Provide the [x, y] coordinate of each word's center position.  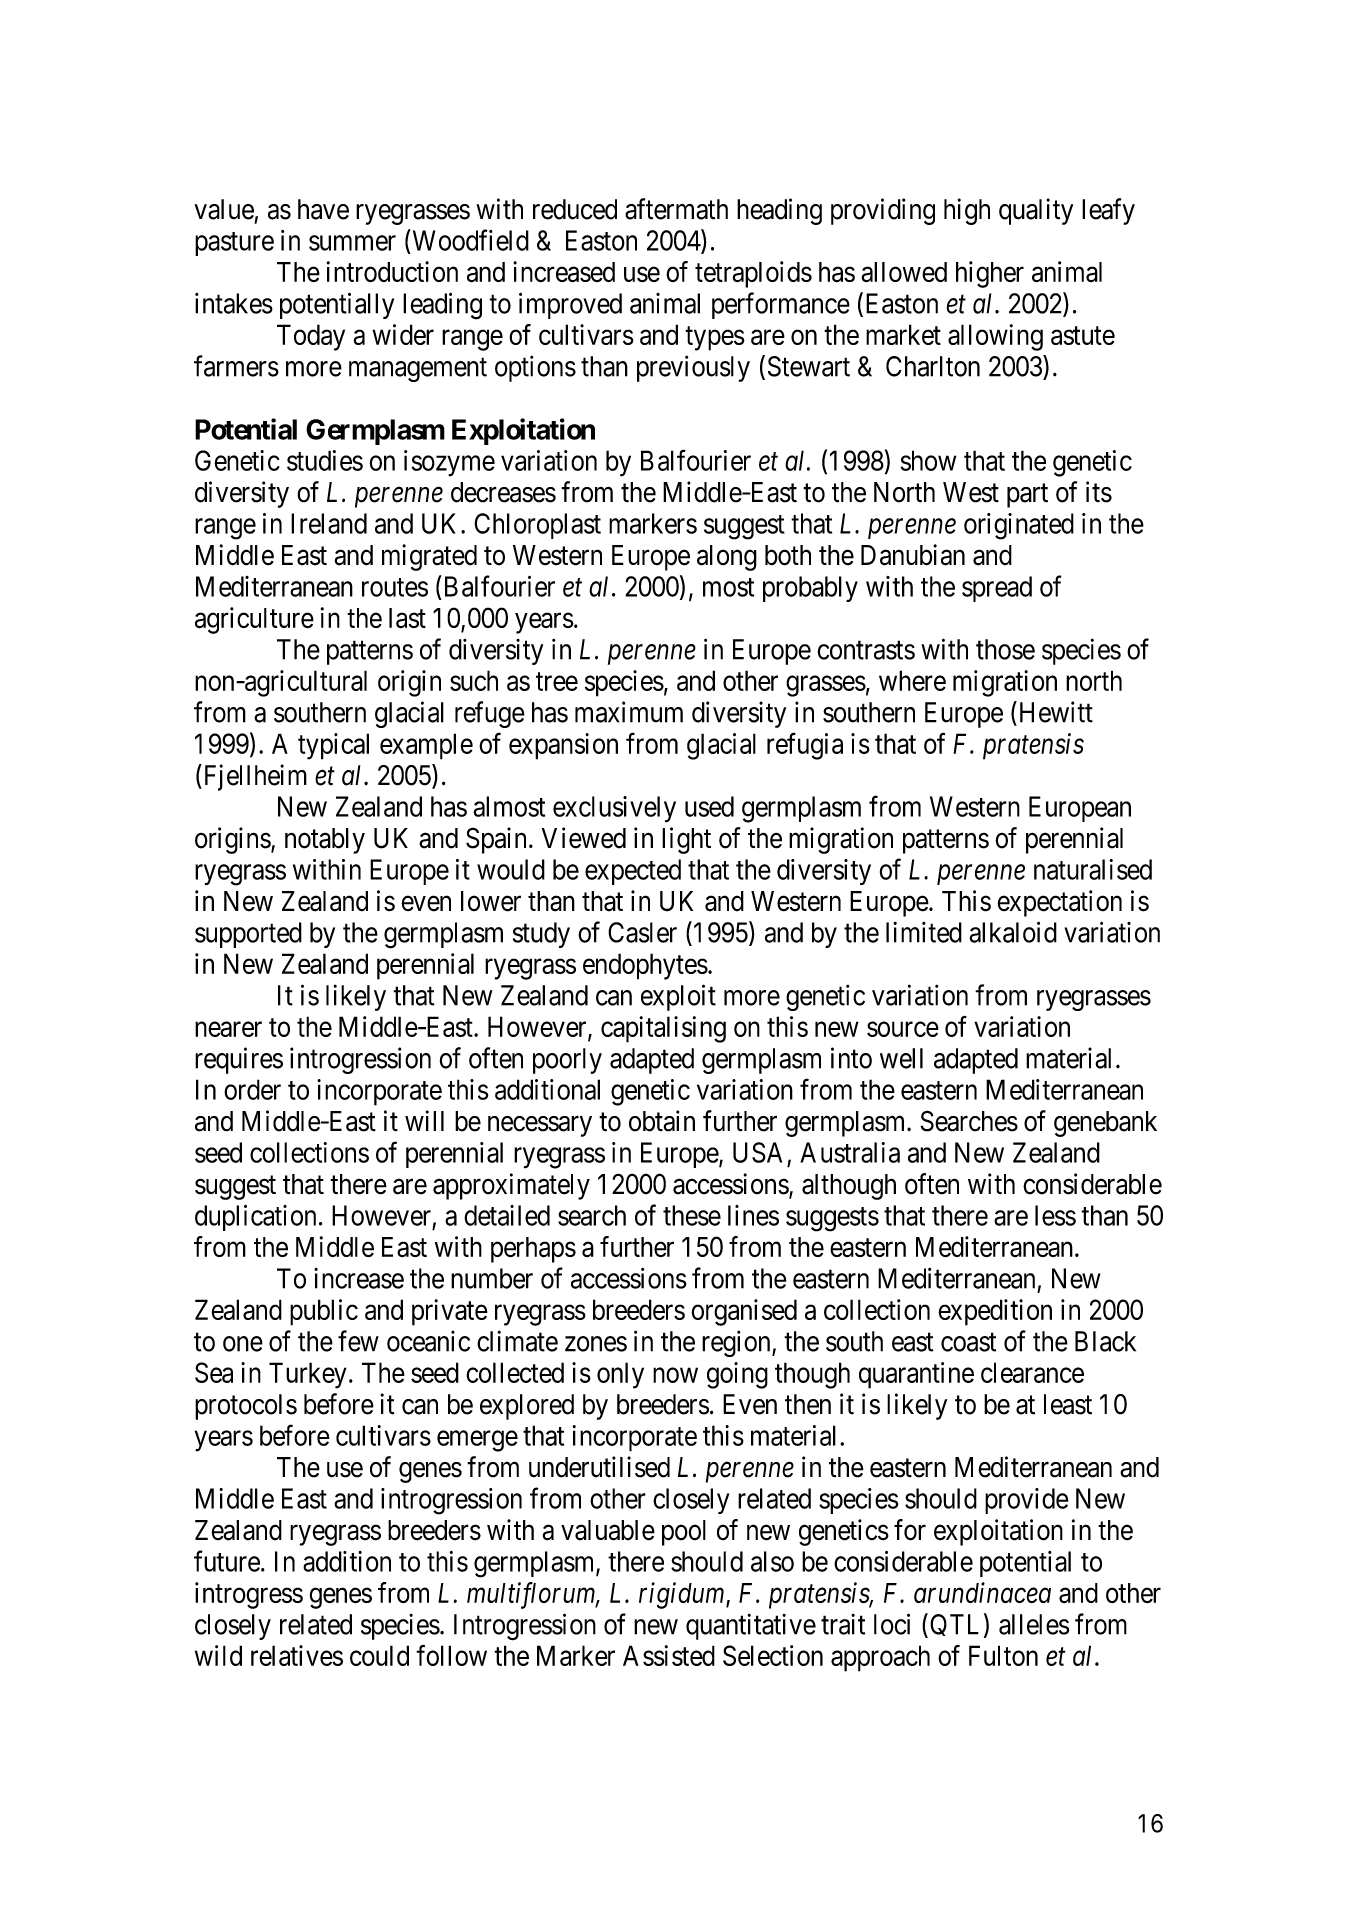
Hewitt [1054, 712]
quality [1036, 211]
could [379, 1655]
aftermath [676, 209]
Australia [850, 1152]
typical [333, 746]
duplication [255, 1217]
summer [352, 243]
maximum [629, 712]
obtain [662, 1121]
